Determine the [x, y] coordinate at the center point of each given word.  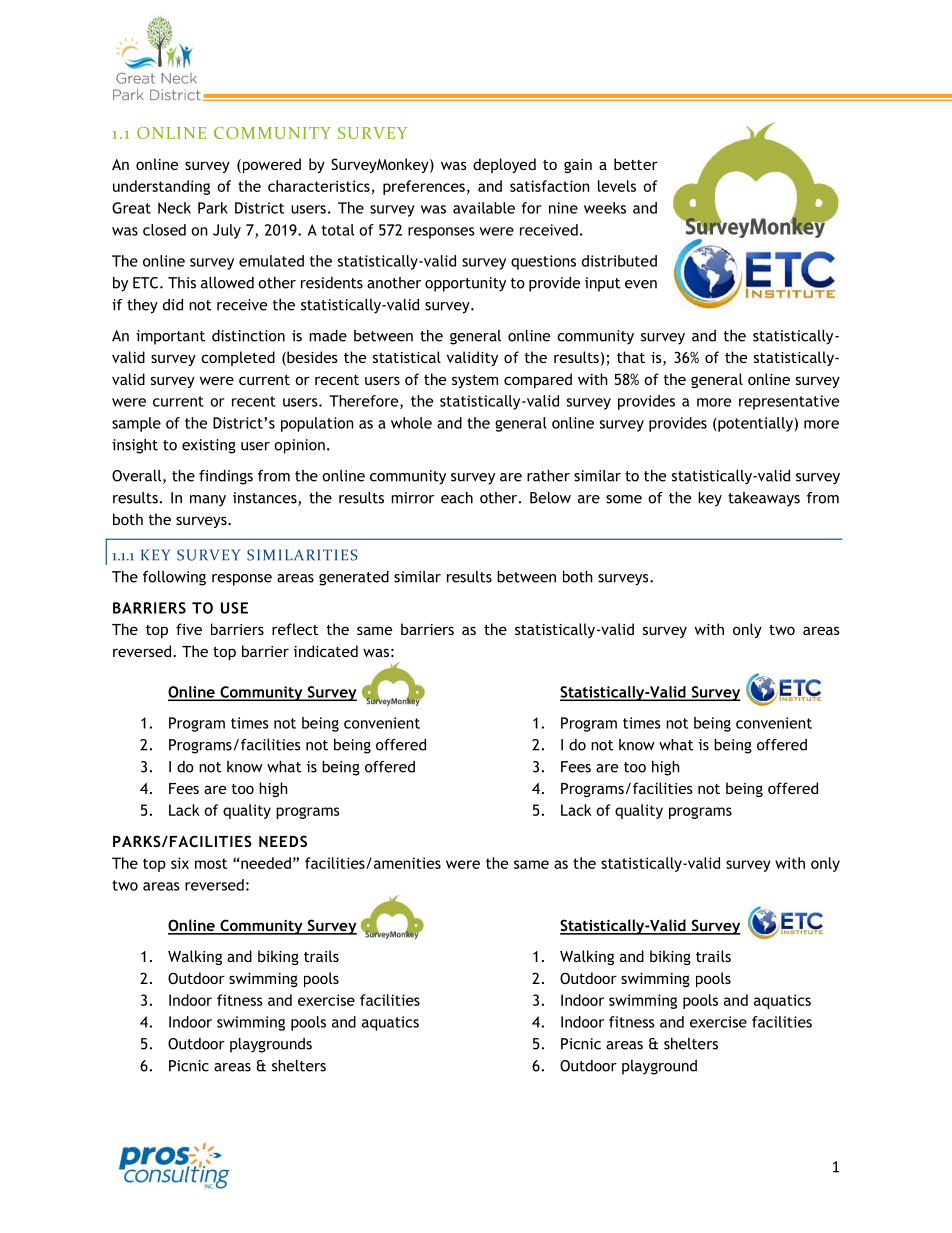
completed [238, 358]
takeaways [764, 499]
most [211, 863]
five [189, 629]
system [475, 381]
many [208, 501]
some [624, 499]
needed [266, 863]
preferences [424, 187]
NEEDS [283, 841]
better [636, 164]
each [457, 498]
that [631, 357]
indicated [326, 651]
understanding [161, 187]
